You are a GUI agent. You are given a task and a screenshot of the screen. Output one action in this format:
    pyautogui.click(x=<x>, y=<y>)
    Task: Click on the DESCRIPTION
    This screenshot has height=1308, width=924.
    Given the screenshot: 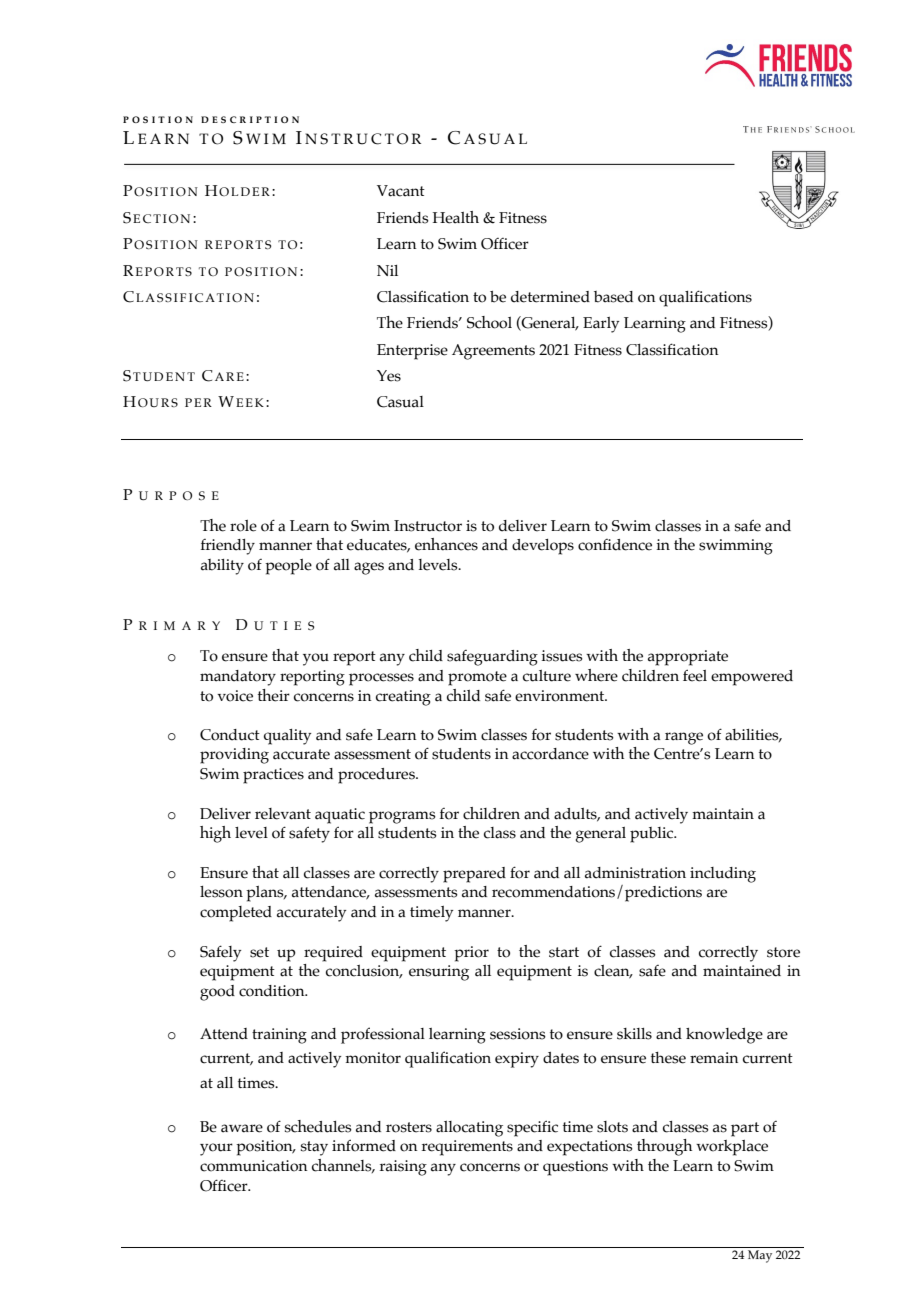 What is the action you would take?
    pyautogui.click(x=250, y=119)
